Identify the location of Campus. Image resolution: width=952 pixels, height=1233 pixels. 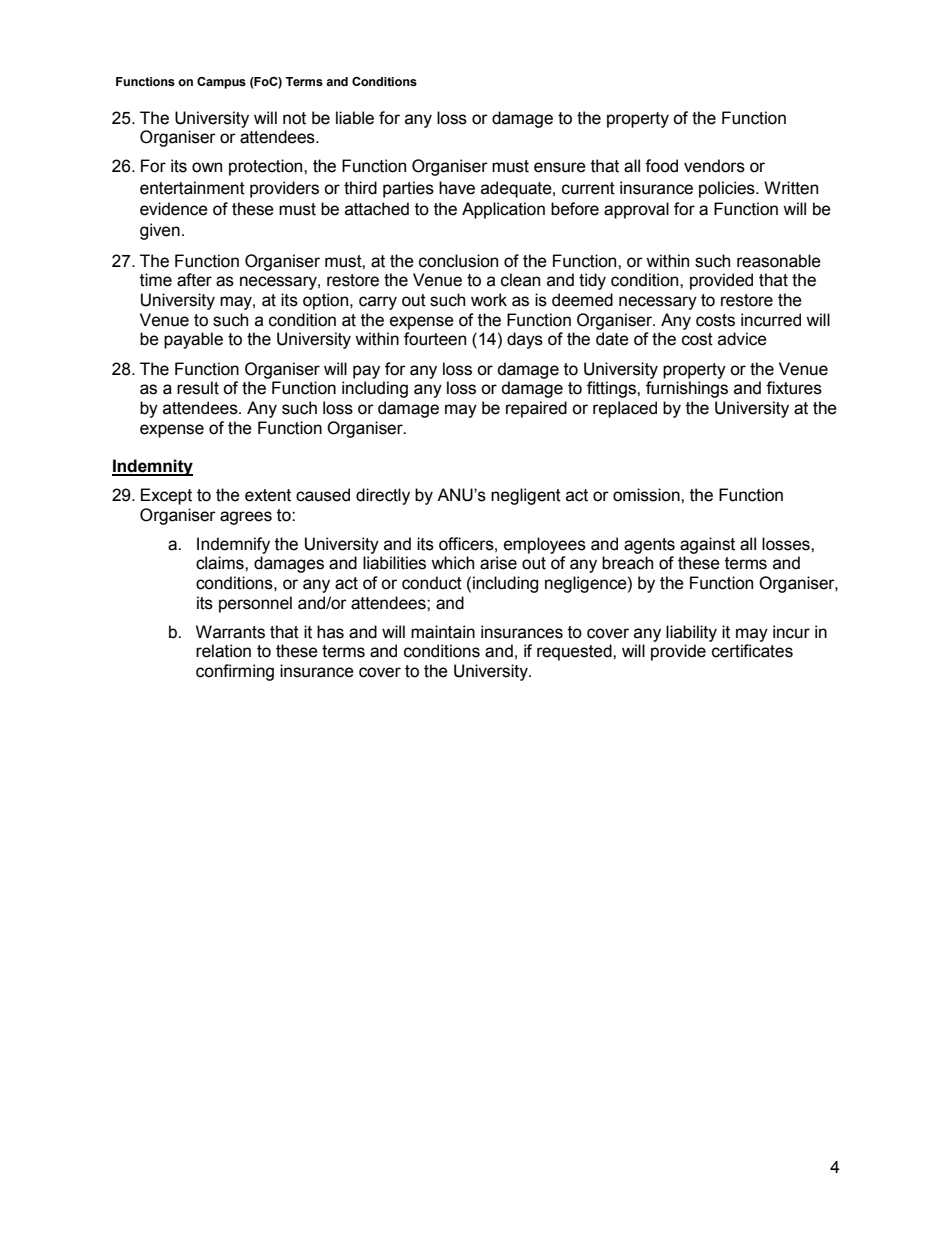
(221, 83).
